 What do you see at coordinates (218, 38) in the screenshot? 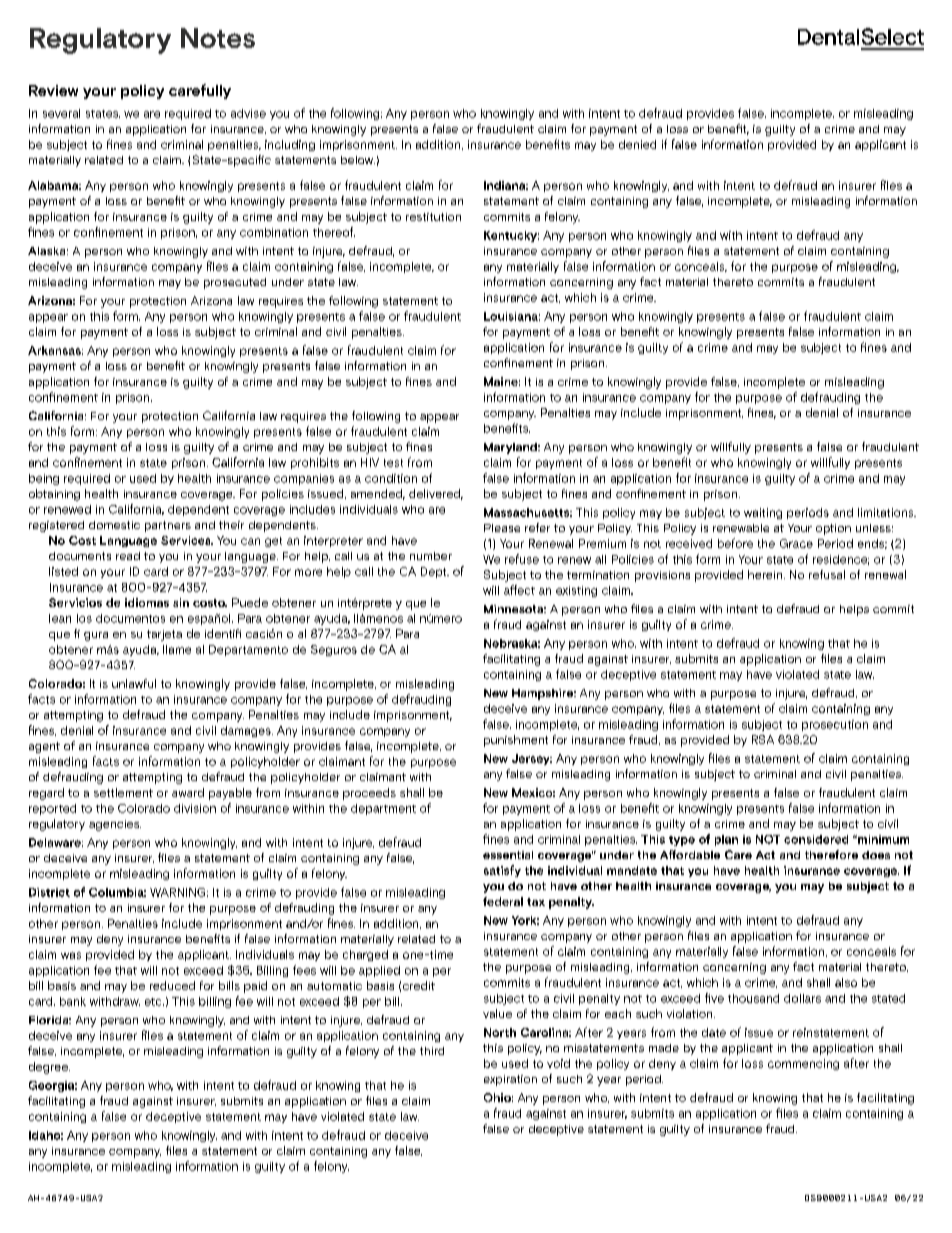
I see `Notes` at bounding box center [218, 38].
